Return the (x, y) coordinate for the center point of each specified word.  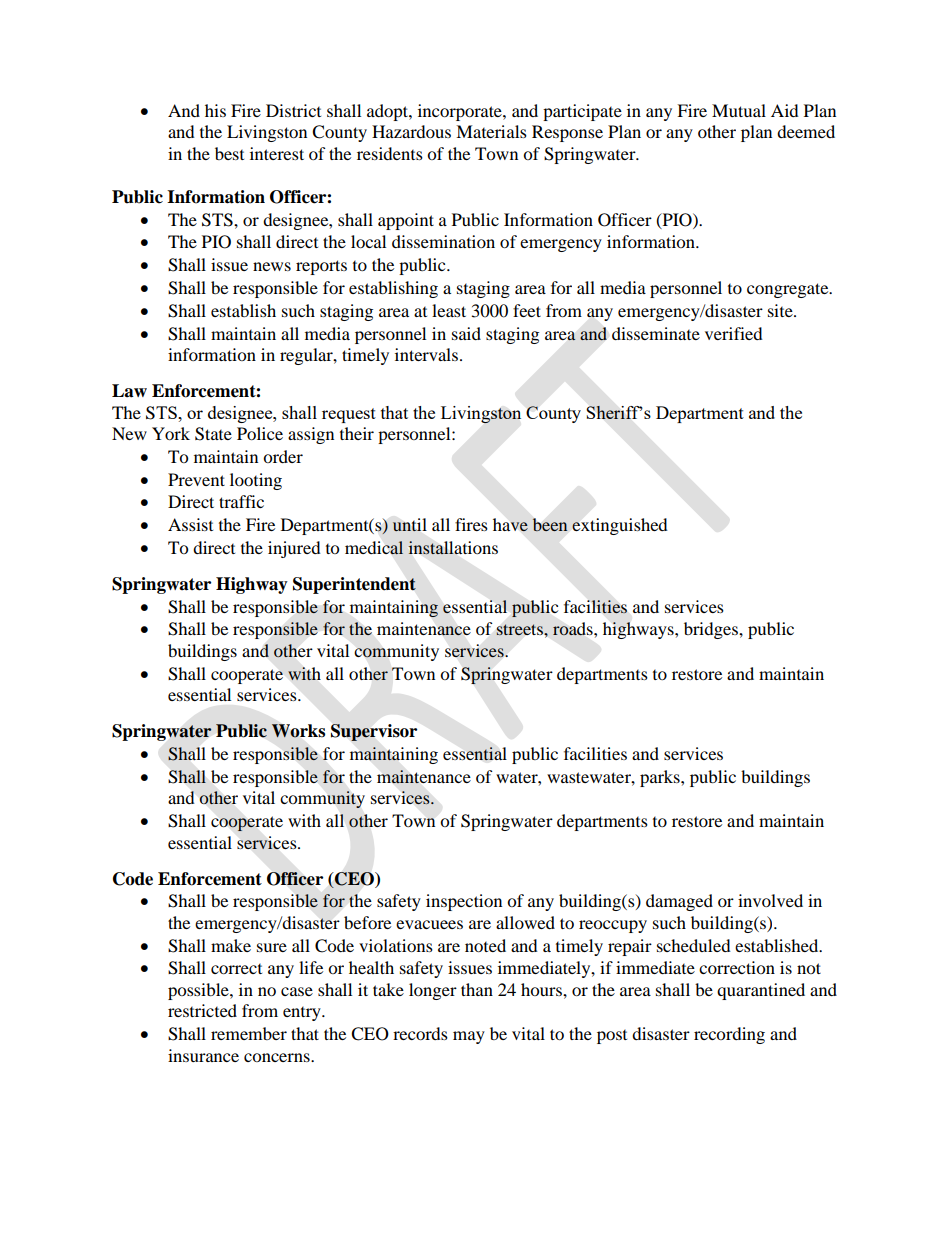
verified (734, 333)
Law (129, 391)
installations (453, 548)
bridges (712, 630)
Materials (491, 131)
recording (729, 1035)
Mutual (739, 110)
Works (298, 731)
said (466, 333)
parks (661, 778)
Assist (190, 524)
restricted (202, 1010)
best (229, 153)
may (469, 1037)
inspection (464, 902)
